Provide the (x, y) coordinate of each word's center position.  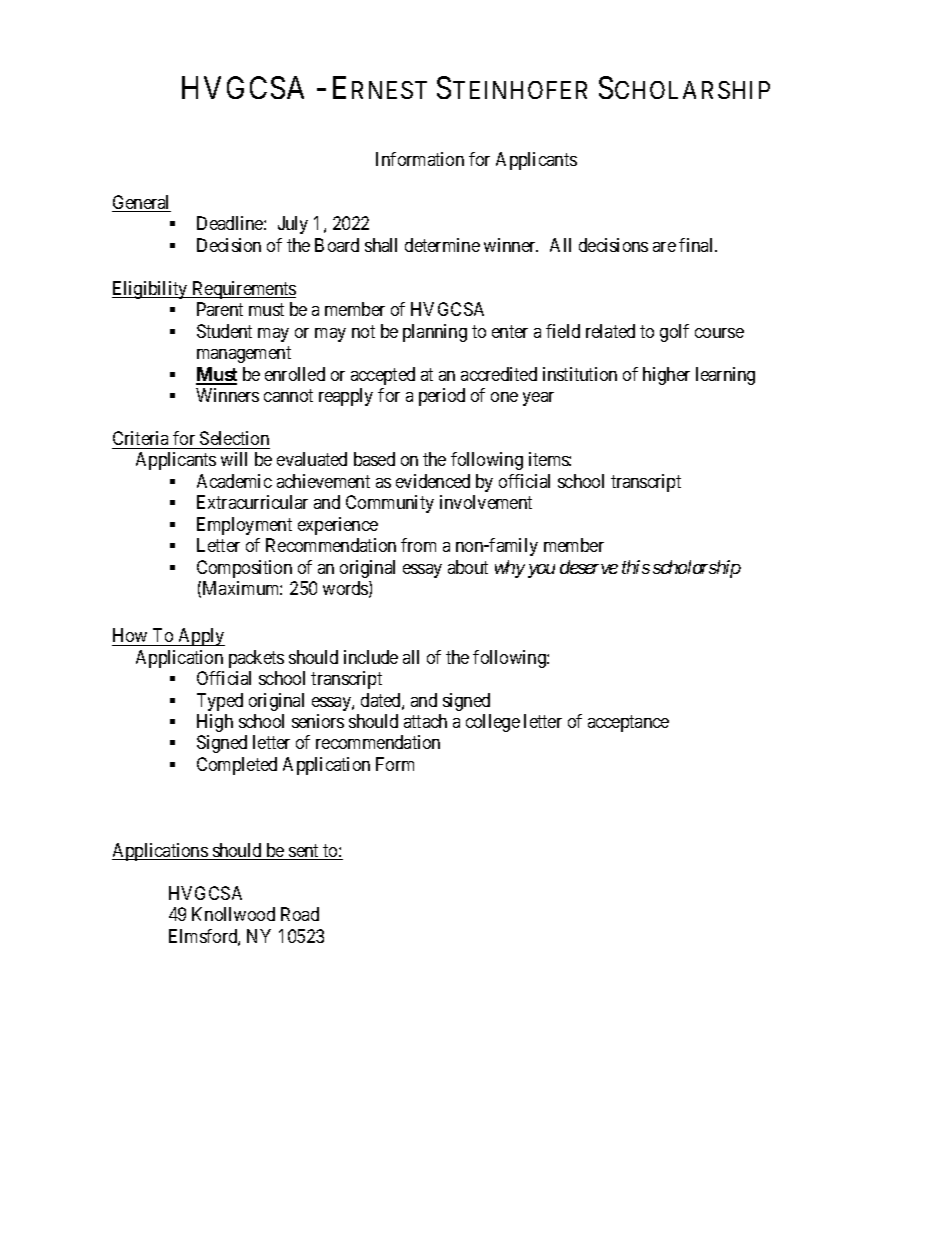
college (493, 723)
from (418, 545)
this (636, 567)
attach (425, 721)
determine (442, 245)
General (141, 203)
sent (304, 852)
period (442, 397)
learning (725, 376)
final (697, 245)
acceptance (628, 723)
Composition (244, 569)
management (244, 354)
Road (300, 914)
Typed (220, 702)
